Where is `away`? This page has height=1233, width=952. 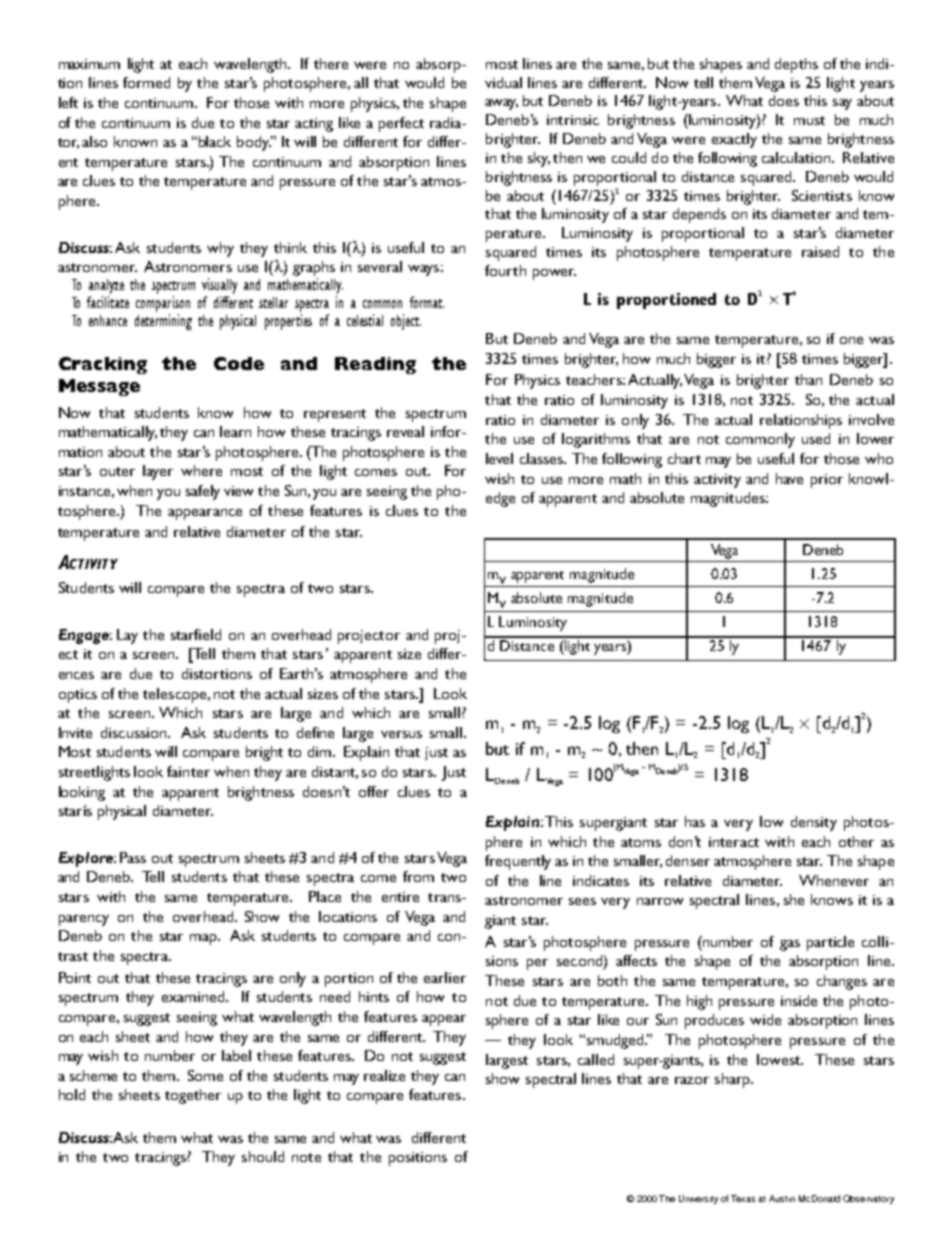
away is located at coordinates (501, 104).
